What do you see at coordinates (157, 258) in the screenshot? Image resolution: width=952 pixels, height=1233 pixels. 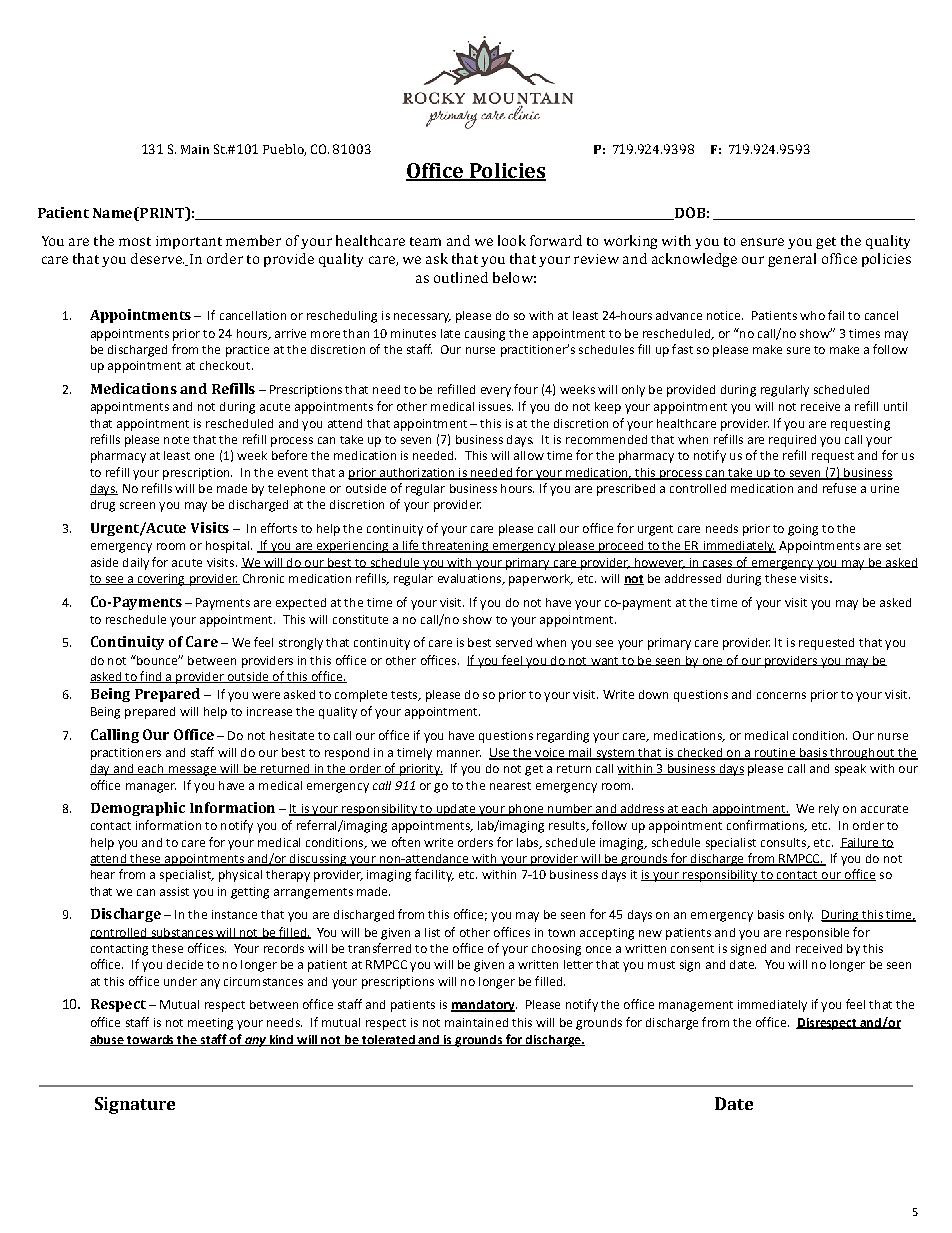 I see `deserve` at bounding box center [157, 258].
